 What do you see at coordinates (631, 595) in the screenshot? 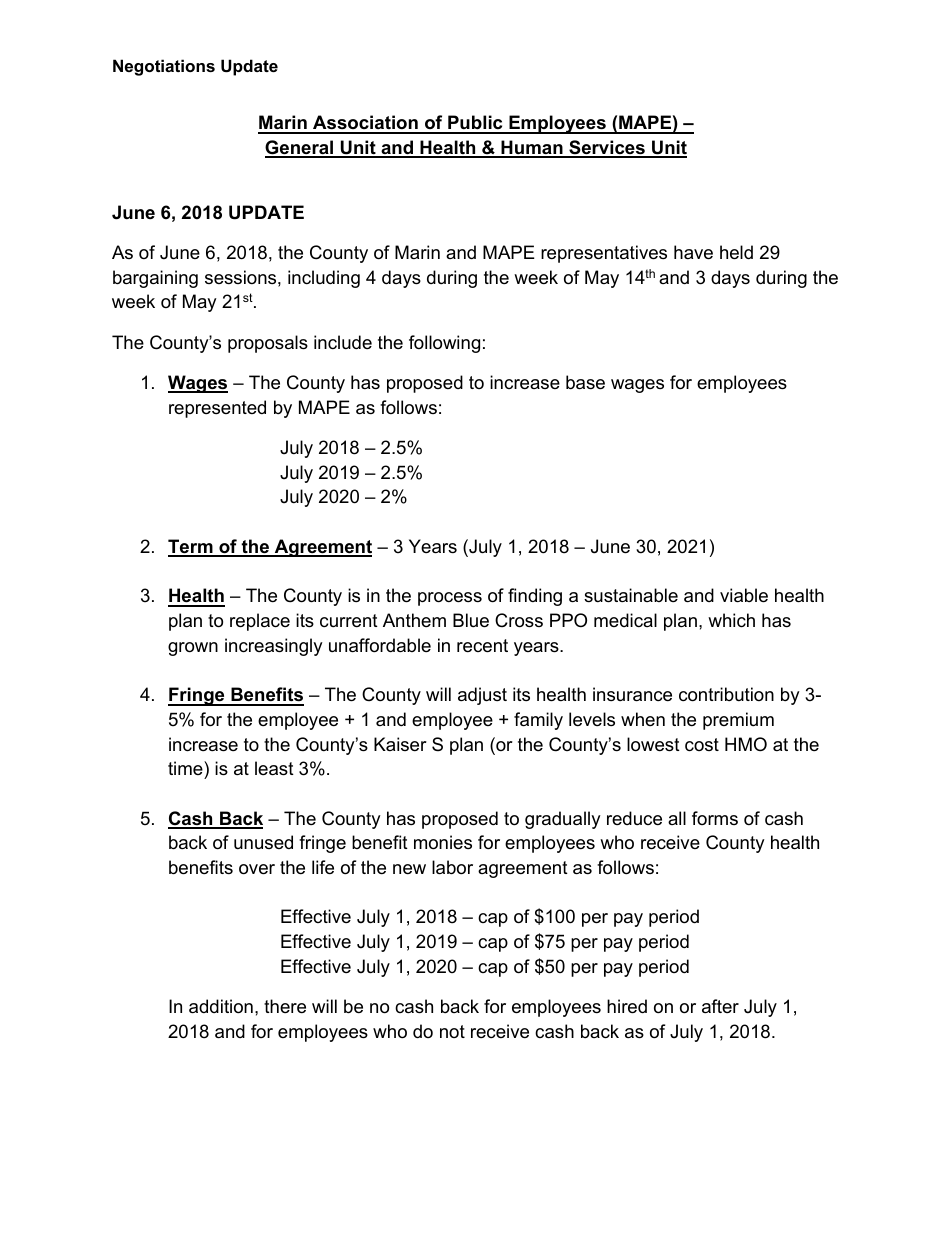
I see `sustainable` at bounding box center [631, 595].
